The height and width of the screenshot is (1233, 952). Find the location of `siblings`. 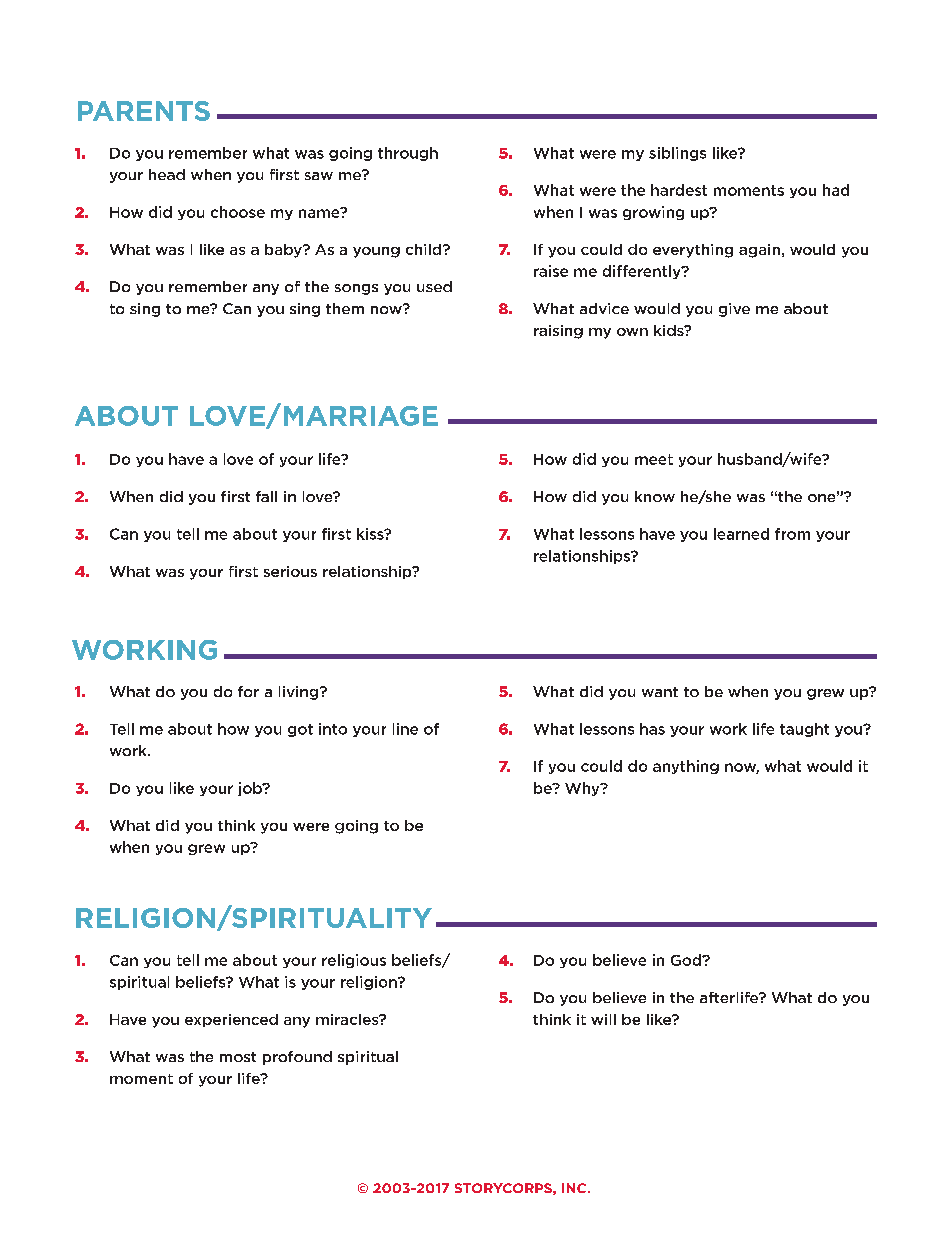

siblings is located at coordinates (677, 154).
